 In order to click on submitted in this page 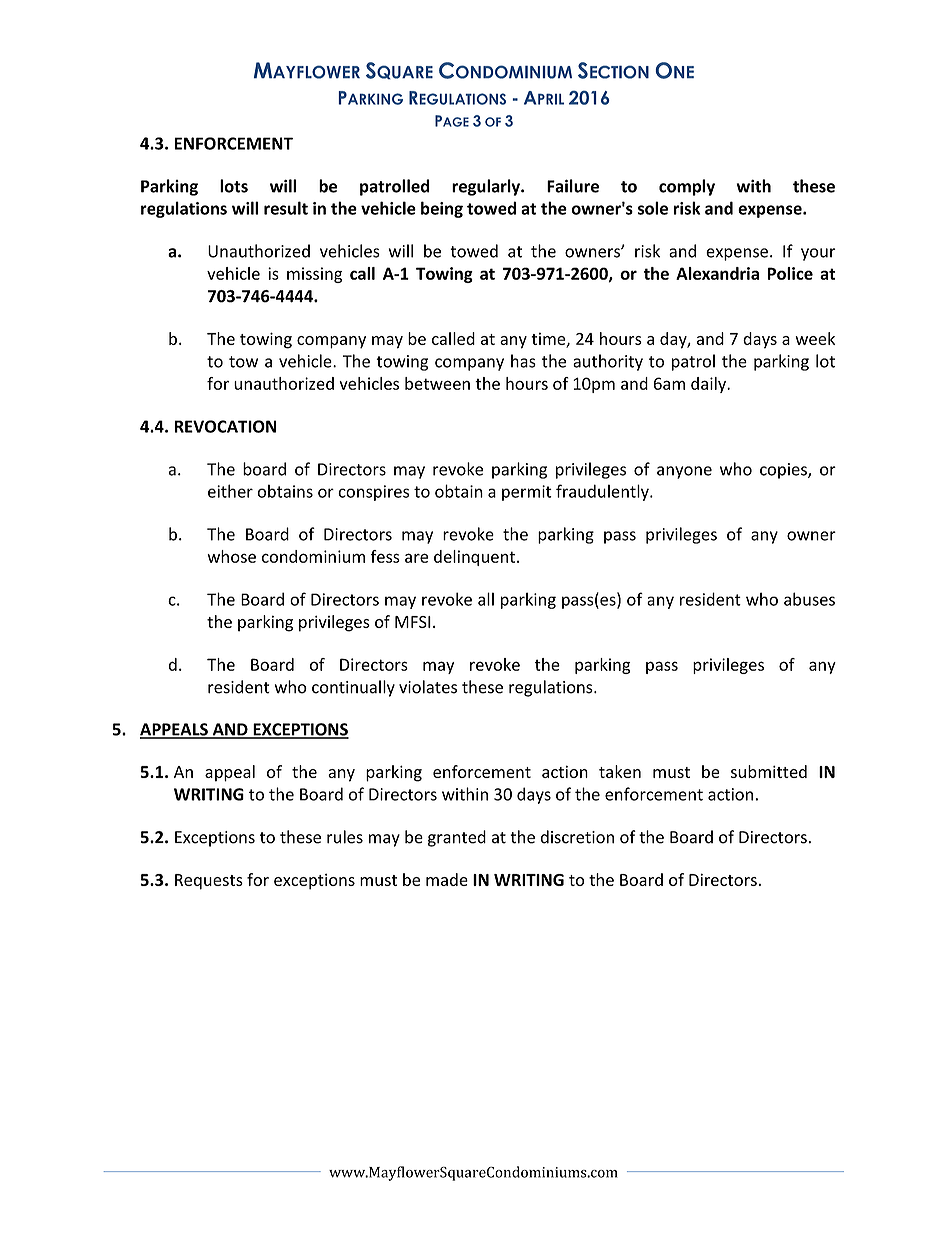, I will do `click(769, 771)`.
